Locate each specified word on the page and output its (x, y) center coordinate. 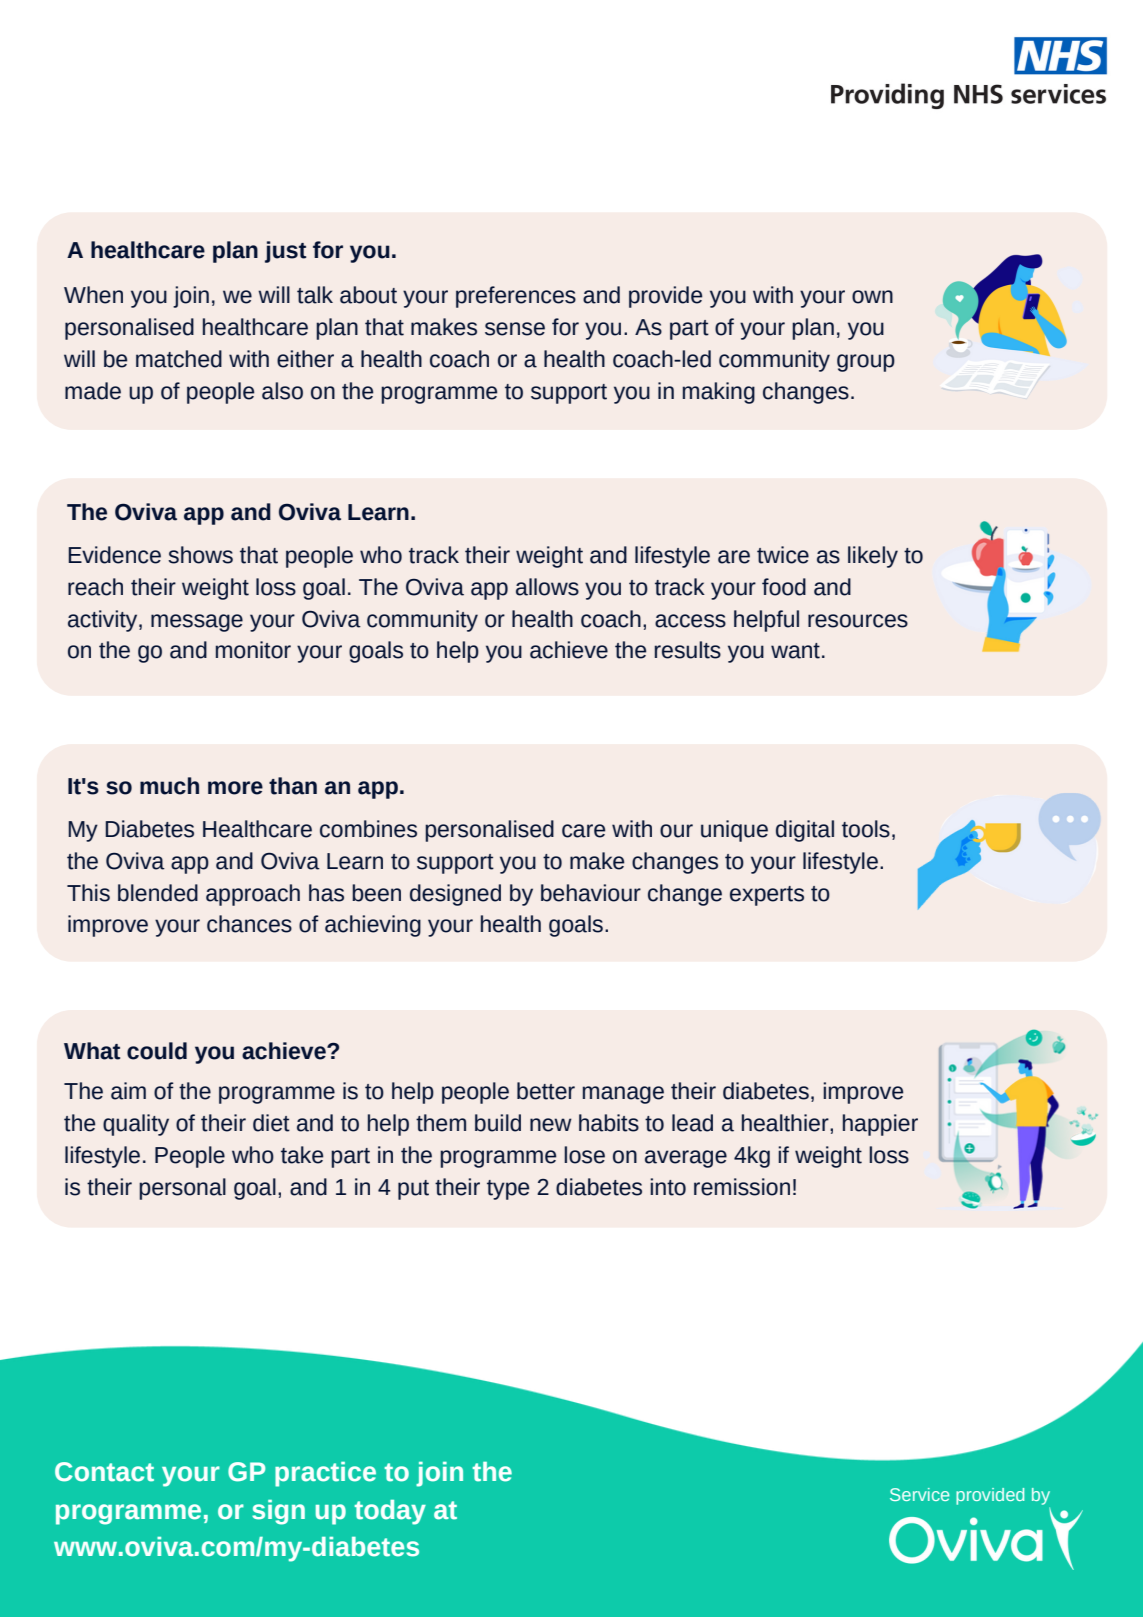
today (390, 1512)
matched (179, 359)
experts (767, 896)
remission (742, 1187)
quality (136, 1125)
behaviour (591, 893)
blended (158, 893)
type (508, 1190)
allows (547, 587)
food (784, 587)
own (872, 297)
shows (200, 555)
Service (919, 1494)
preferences (516, 297)
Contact (104, 1472)
